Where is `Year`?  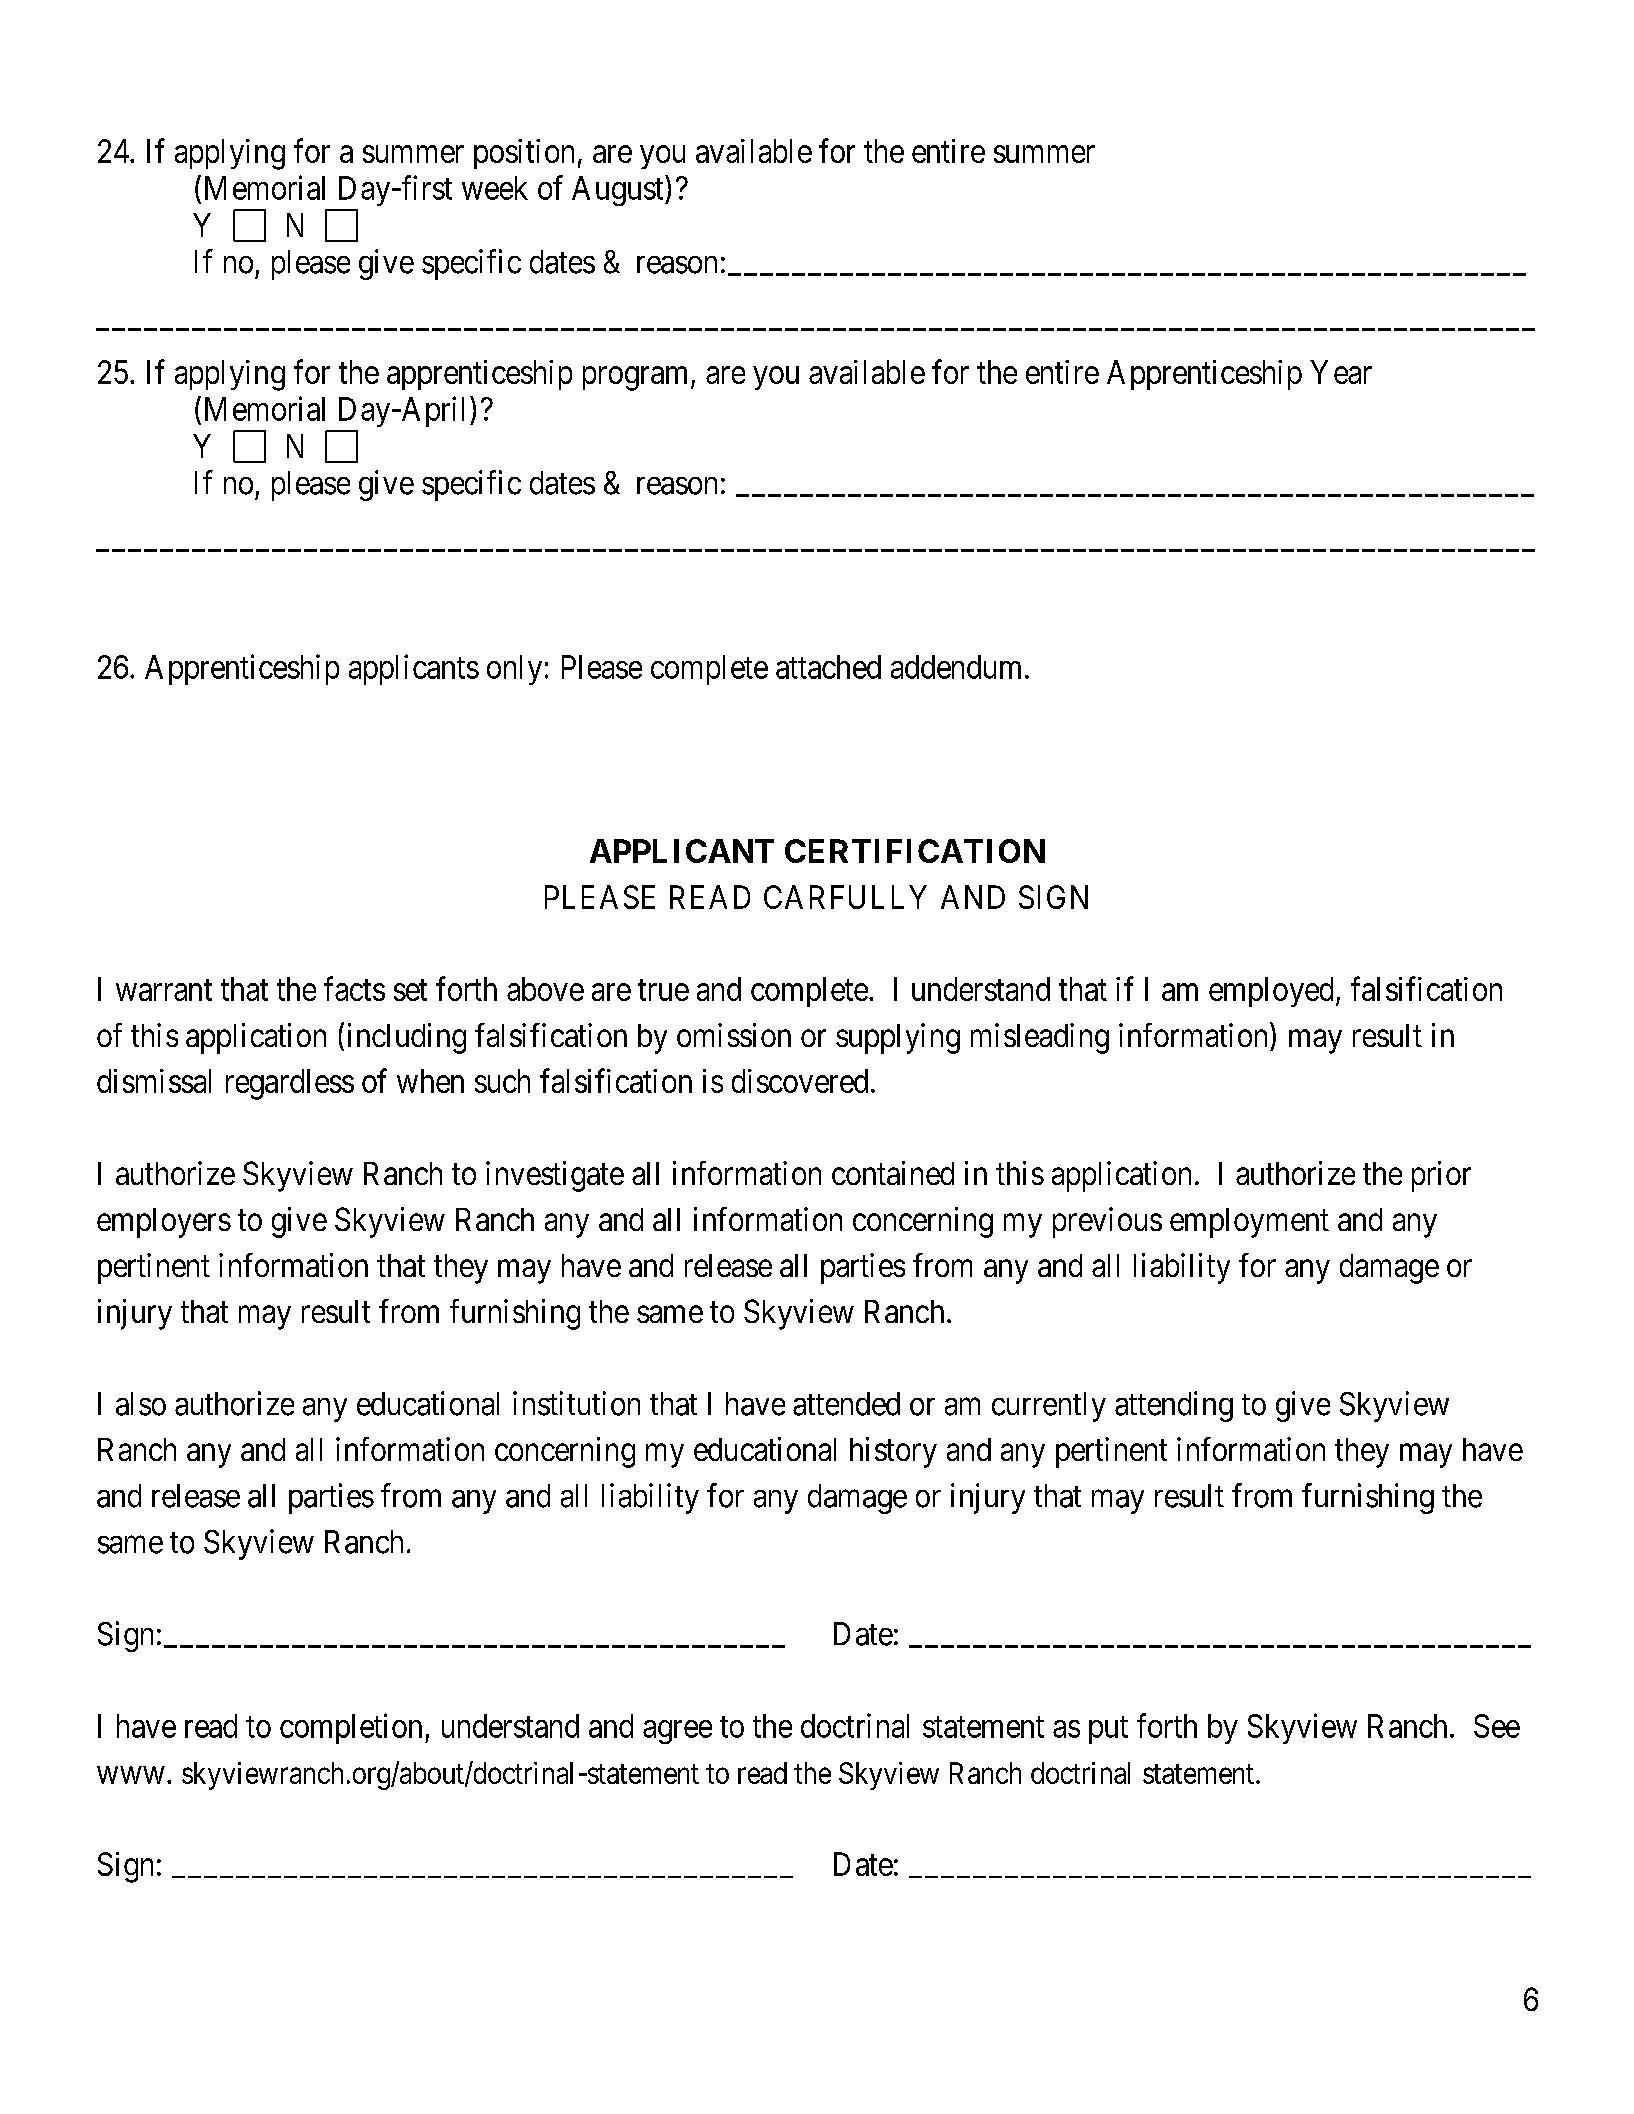
Year is located at coordinates (1341, 372).
